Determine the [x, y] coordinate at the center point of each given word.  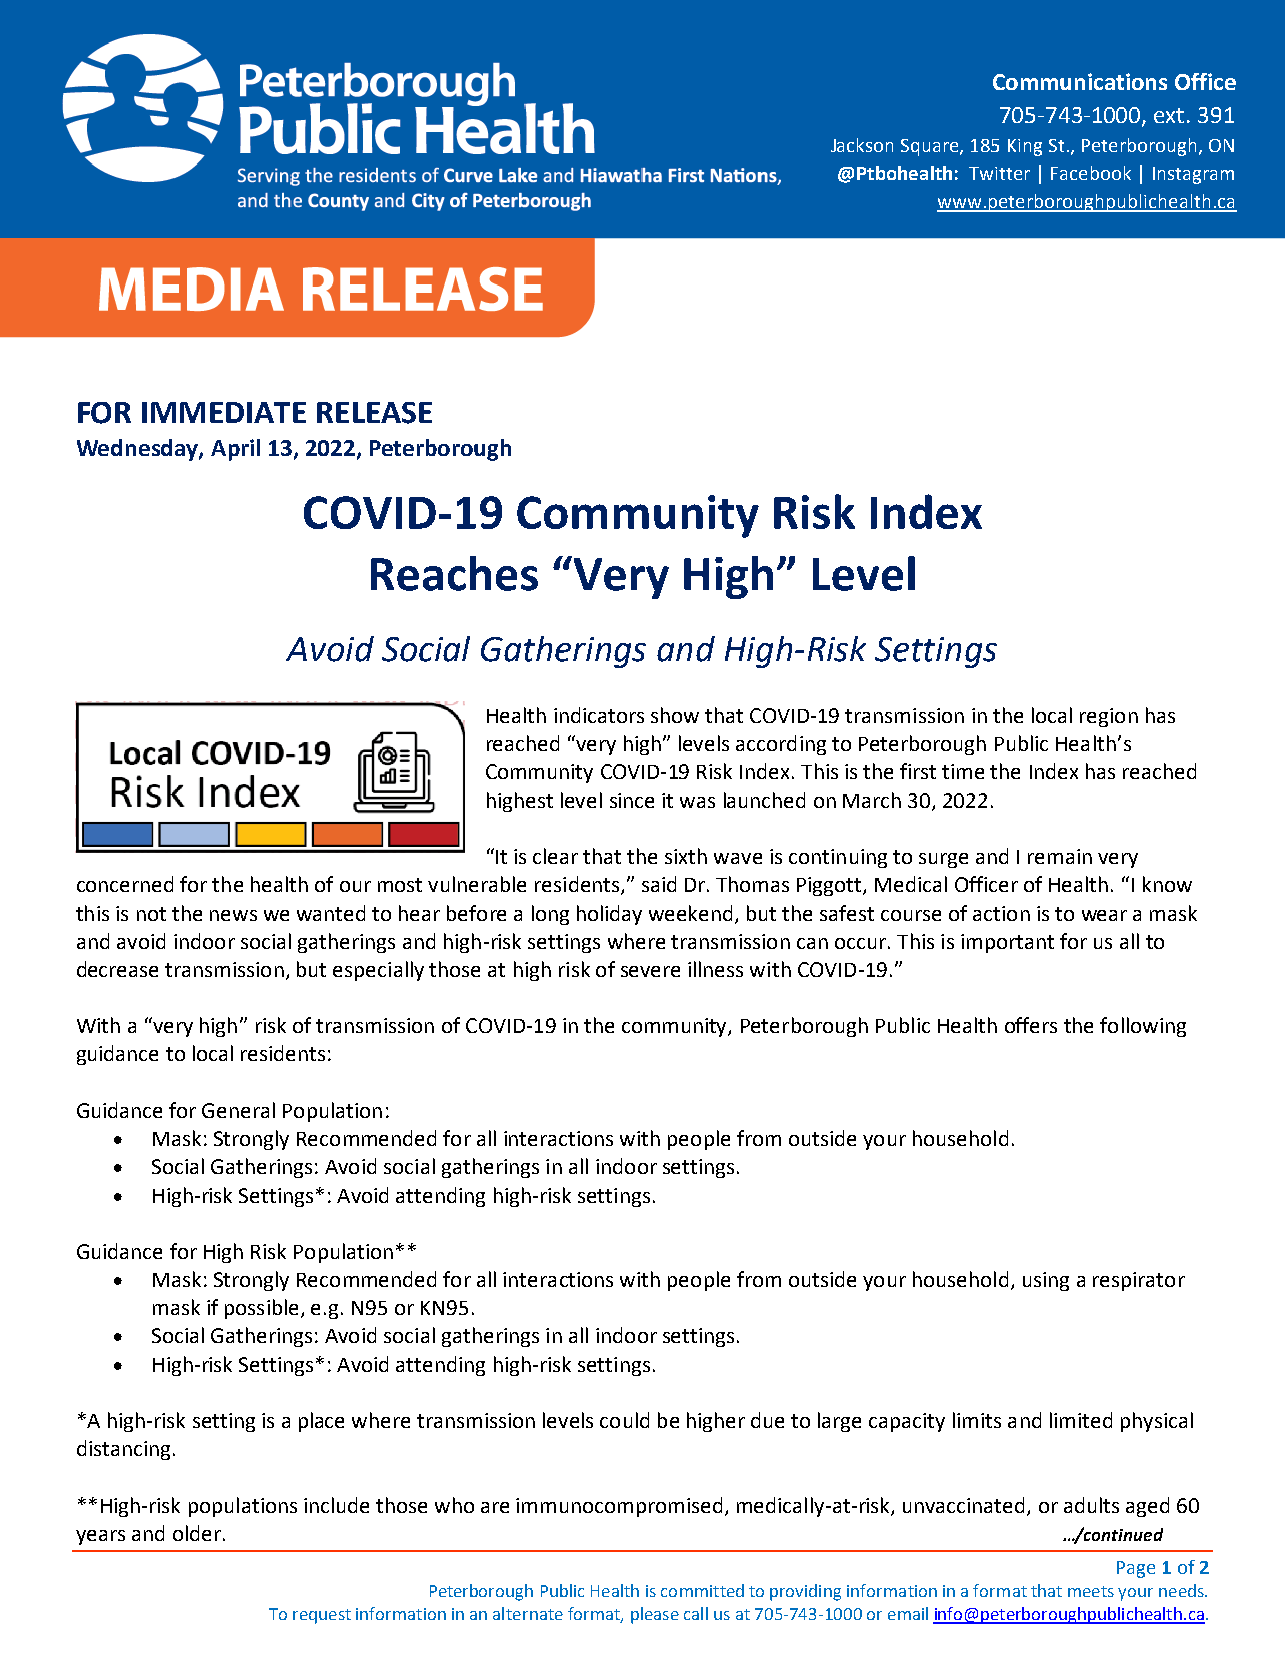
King [1025, 147]
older [197, 1533]
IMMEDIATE [224, 412]
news [233, 915]
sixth [686, 856]
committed [702, 1590]
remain [1060, 856]
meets [1091, 1591]
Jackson [862, 145]
